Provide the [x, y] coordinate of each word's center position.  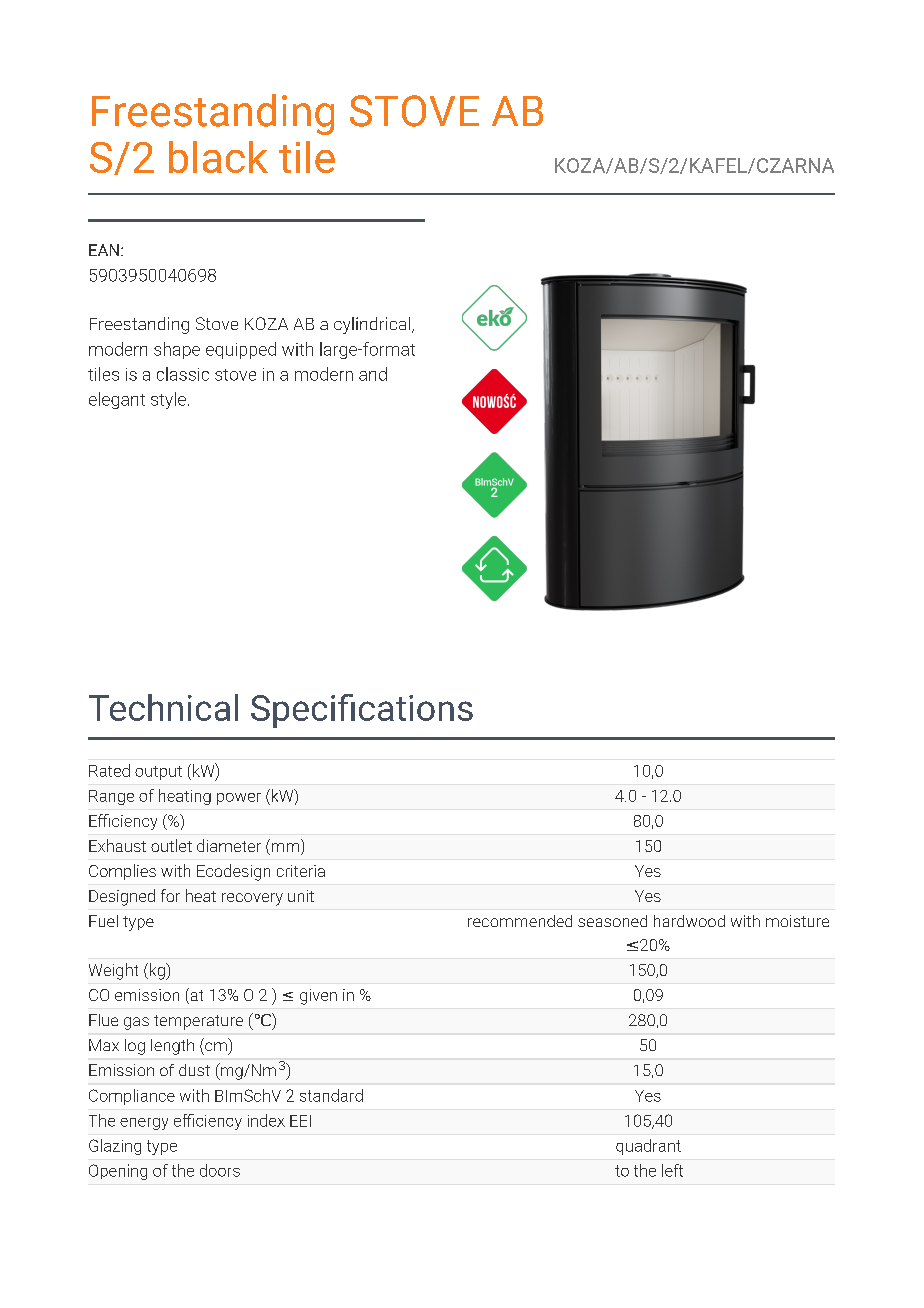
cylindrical [373, 325]
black [218, 157]
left [672, 1170]
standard [331, 1095]
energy [144, 1124]
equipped [241, 350]
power [239, 799]
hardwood [689, 921]
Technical [163, 707]
